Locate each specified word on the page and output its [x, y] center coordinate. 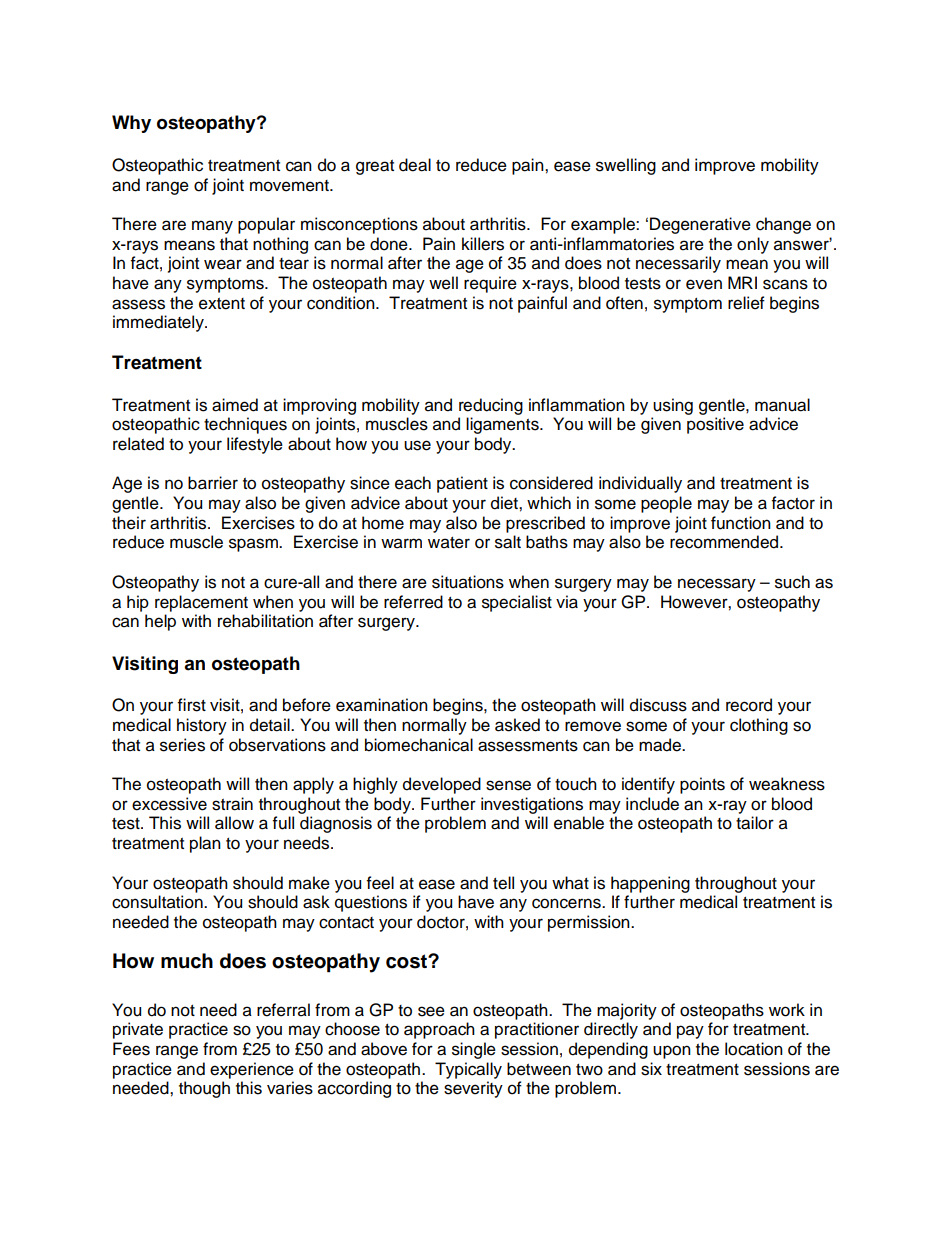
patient [462, 484]
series [182, 745]
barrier [213, 483]
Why [131, 124]
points [702, 785]
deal [415, 165]
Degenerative [700, 225]
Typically [468, 1070]
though [204, 1089]
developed [442, 785]
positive [715, 425]
